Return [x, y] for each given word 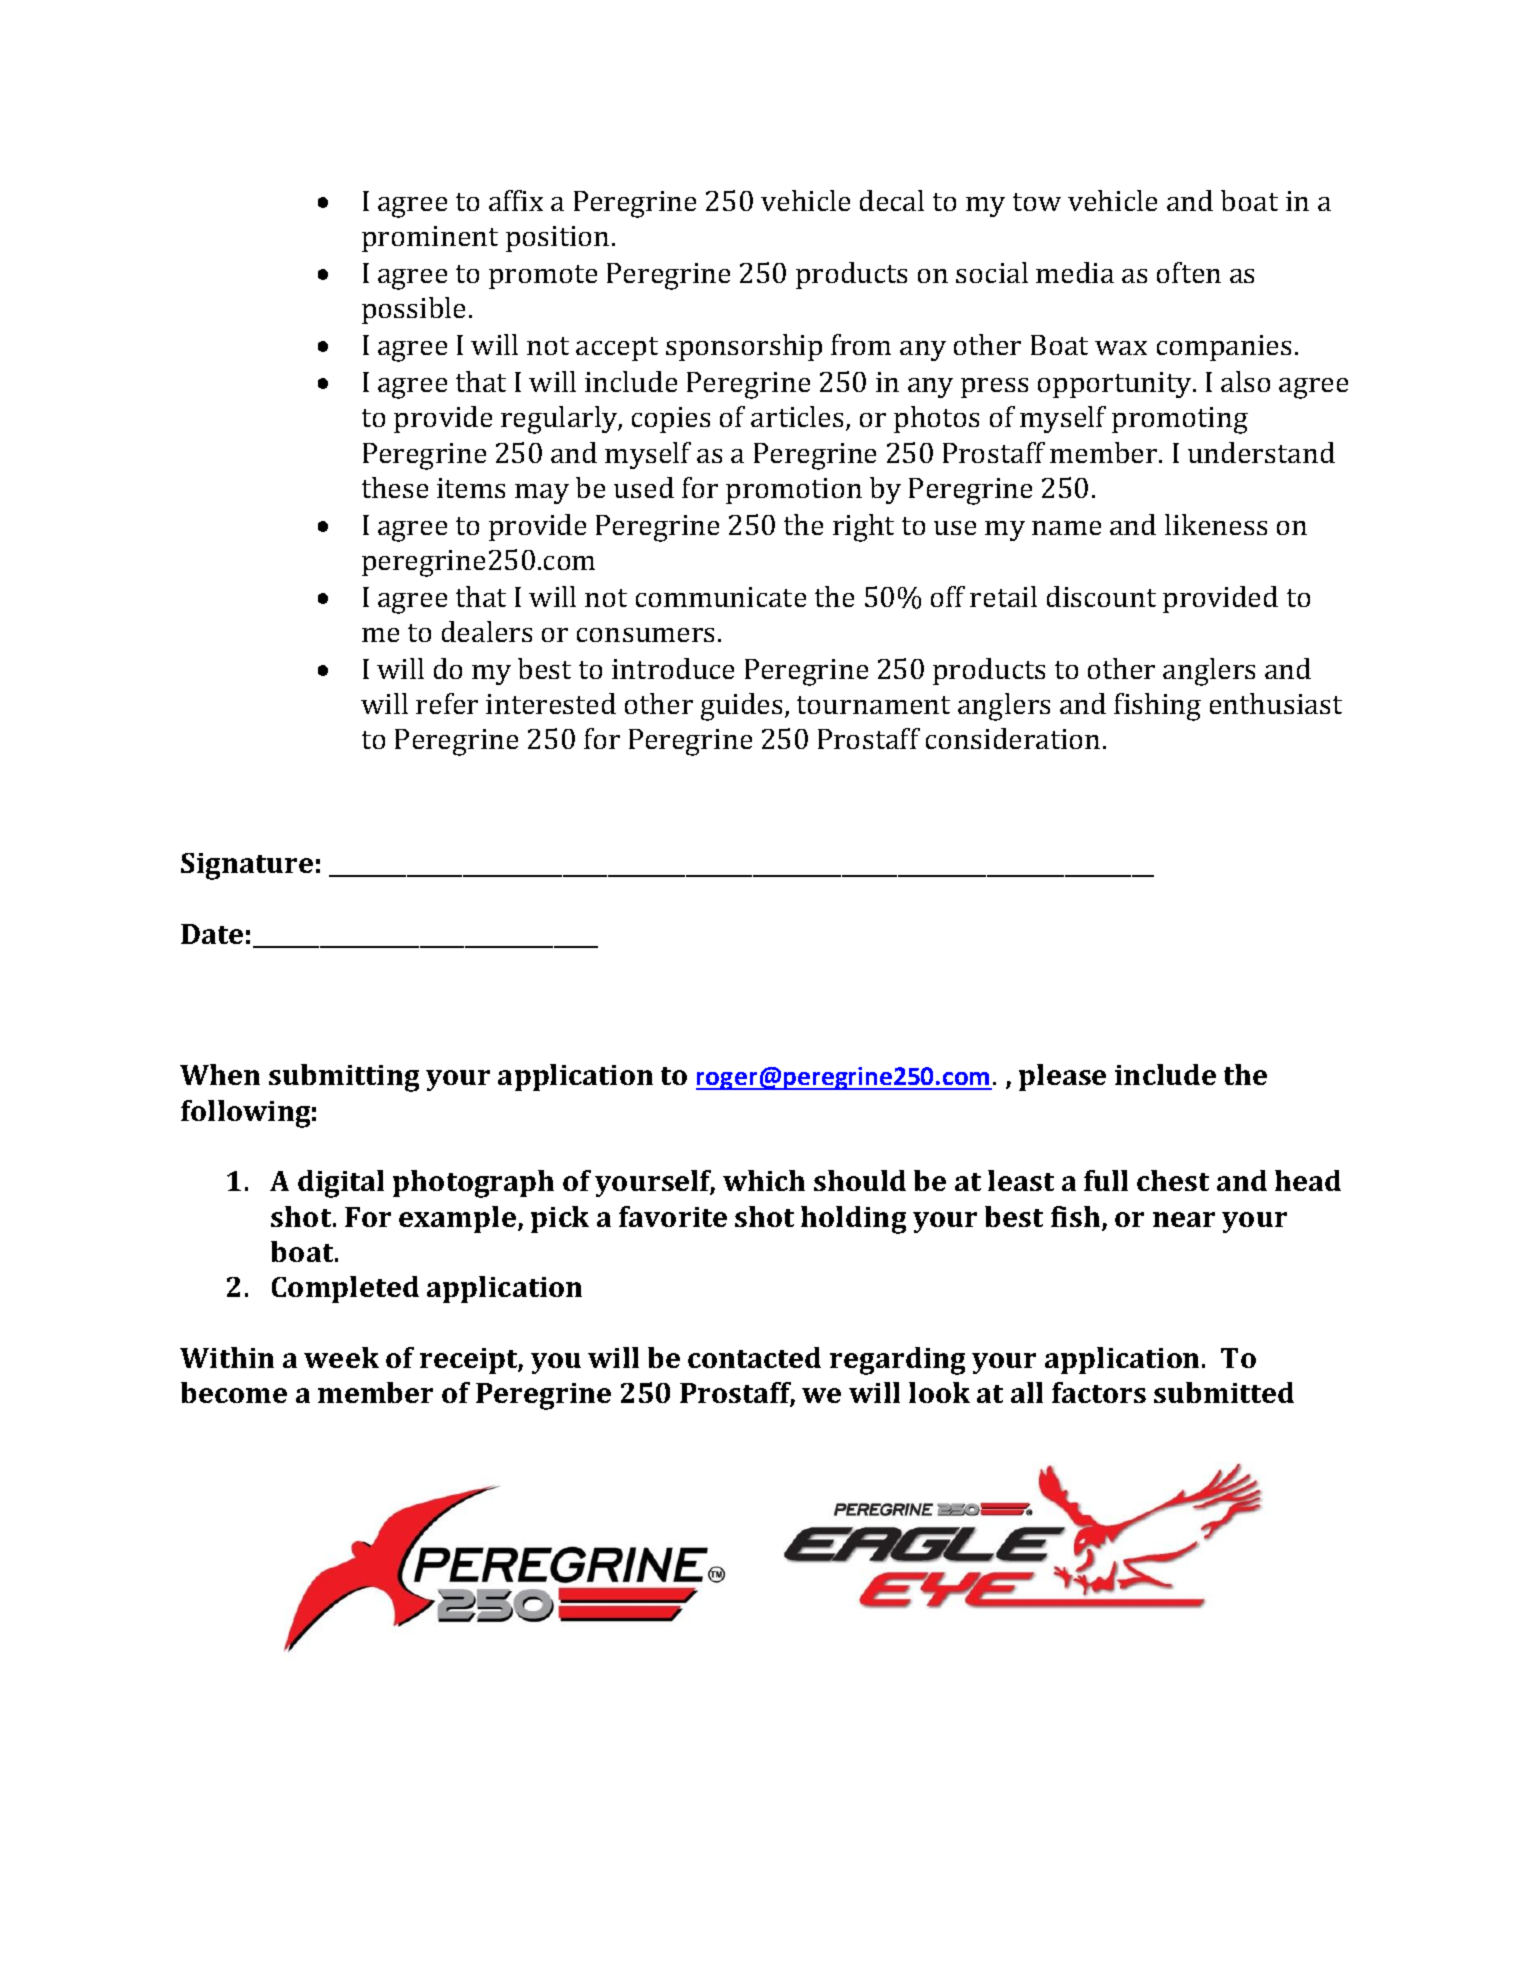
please [1062, 1077]
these [395, 487]
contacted [754, 1357]
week [341, 1357]
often [1189, 272]
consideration [1013, 738]
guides [741, 707]
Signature [247, 866]
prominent [430, 239]
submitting [344, 1078]
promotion [794, 491]
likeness [1216, 524]
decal [892, 200]
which [764, 1180]
